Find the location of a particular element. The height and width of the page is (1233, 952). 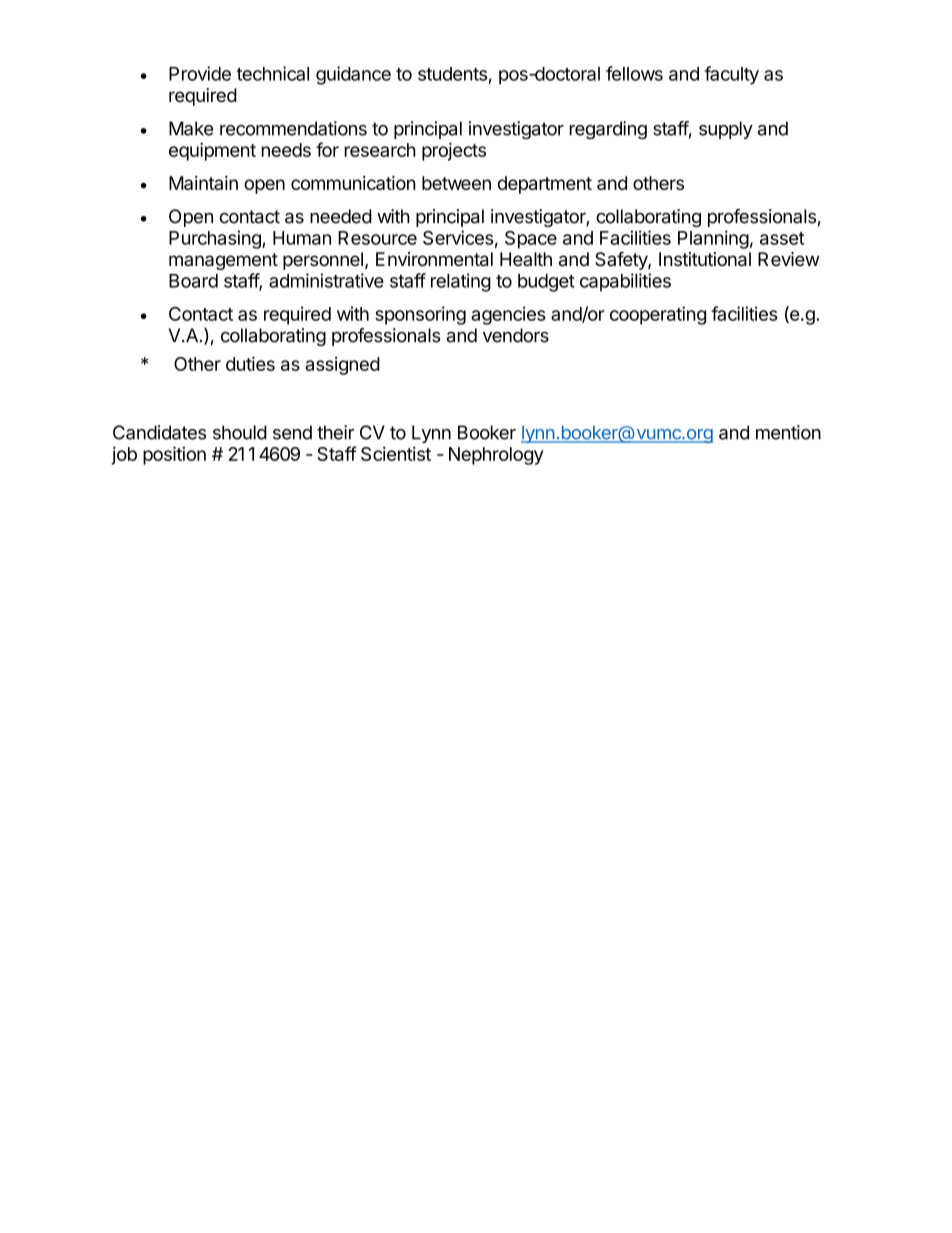

position is located at coordinates (174, 455).
